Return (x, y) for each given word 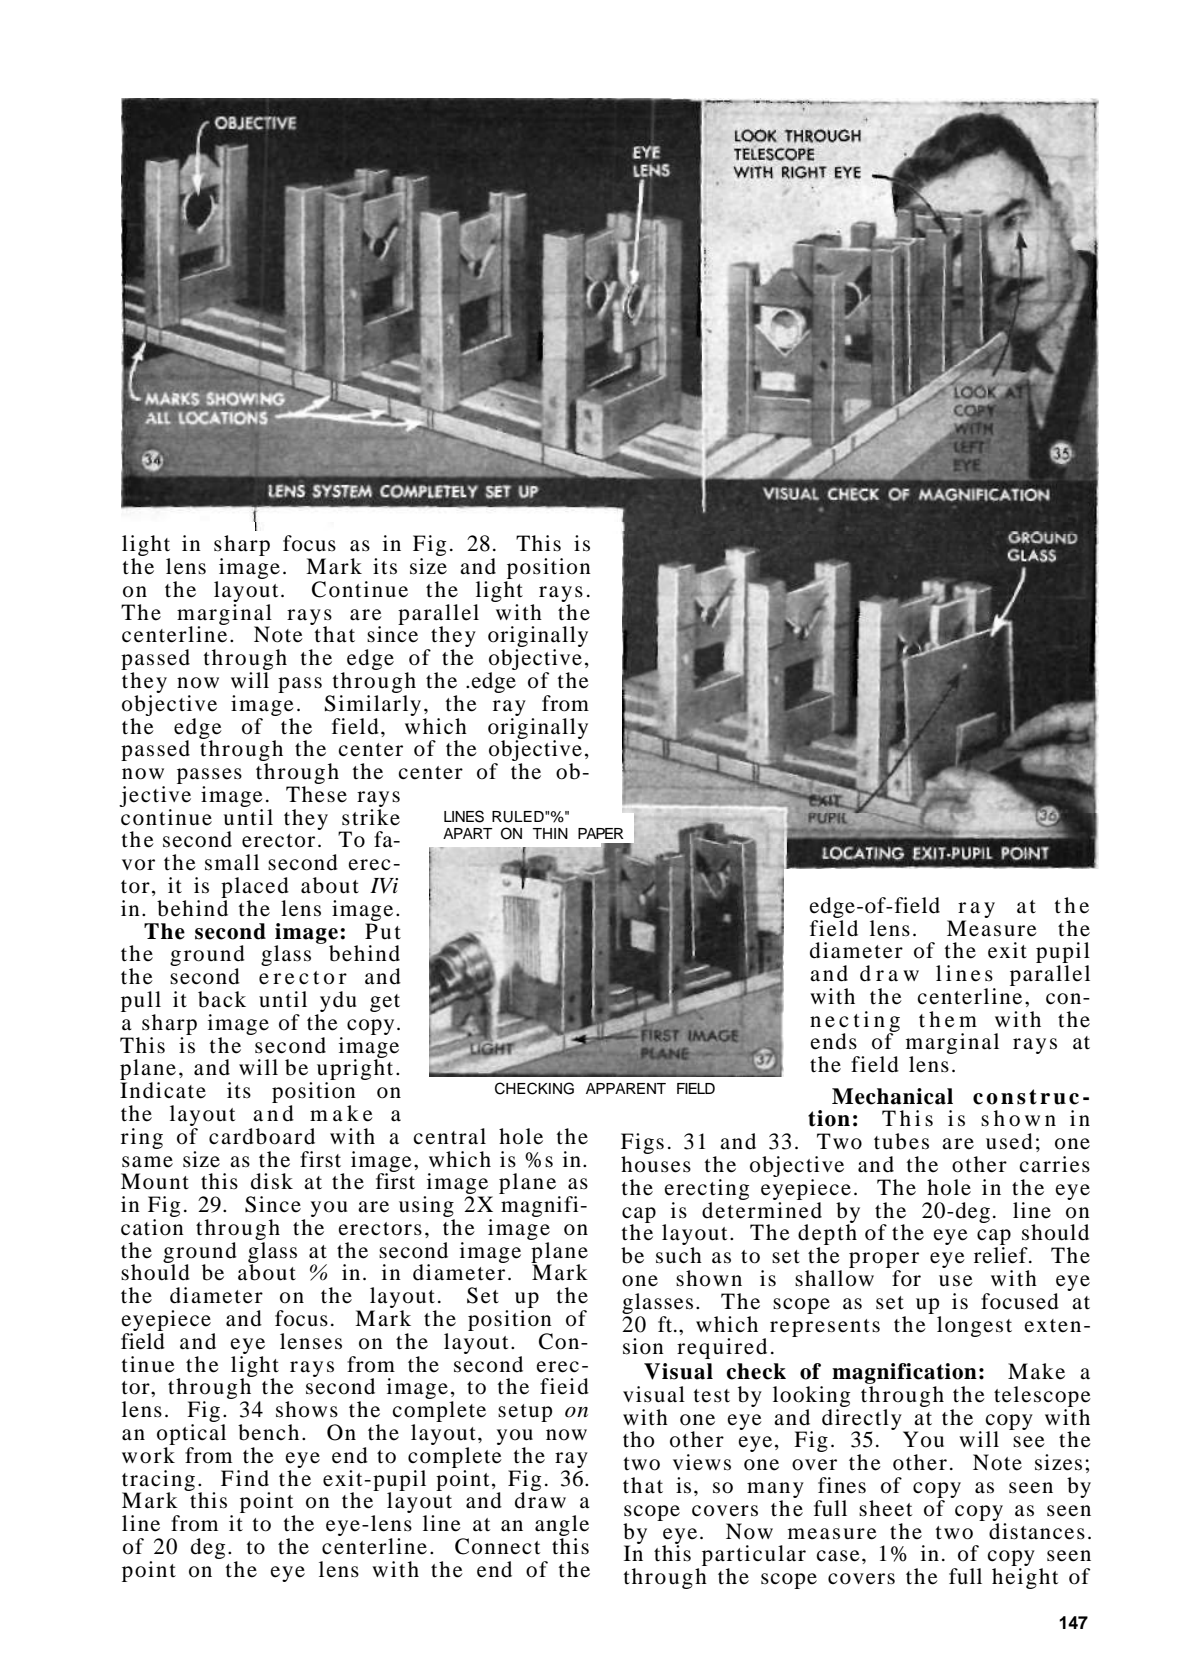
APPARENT (626, 1088)
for (906, 1278)
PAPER (601, 833)
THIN (550, 833)
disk (272, 1181)
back (222, 999)
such (679, 1255)
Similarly (373, 705)
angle (562, 1527)
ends (833, 1041)
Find (245, 1478)
